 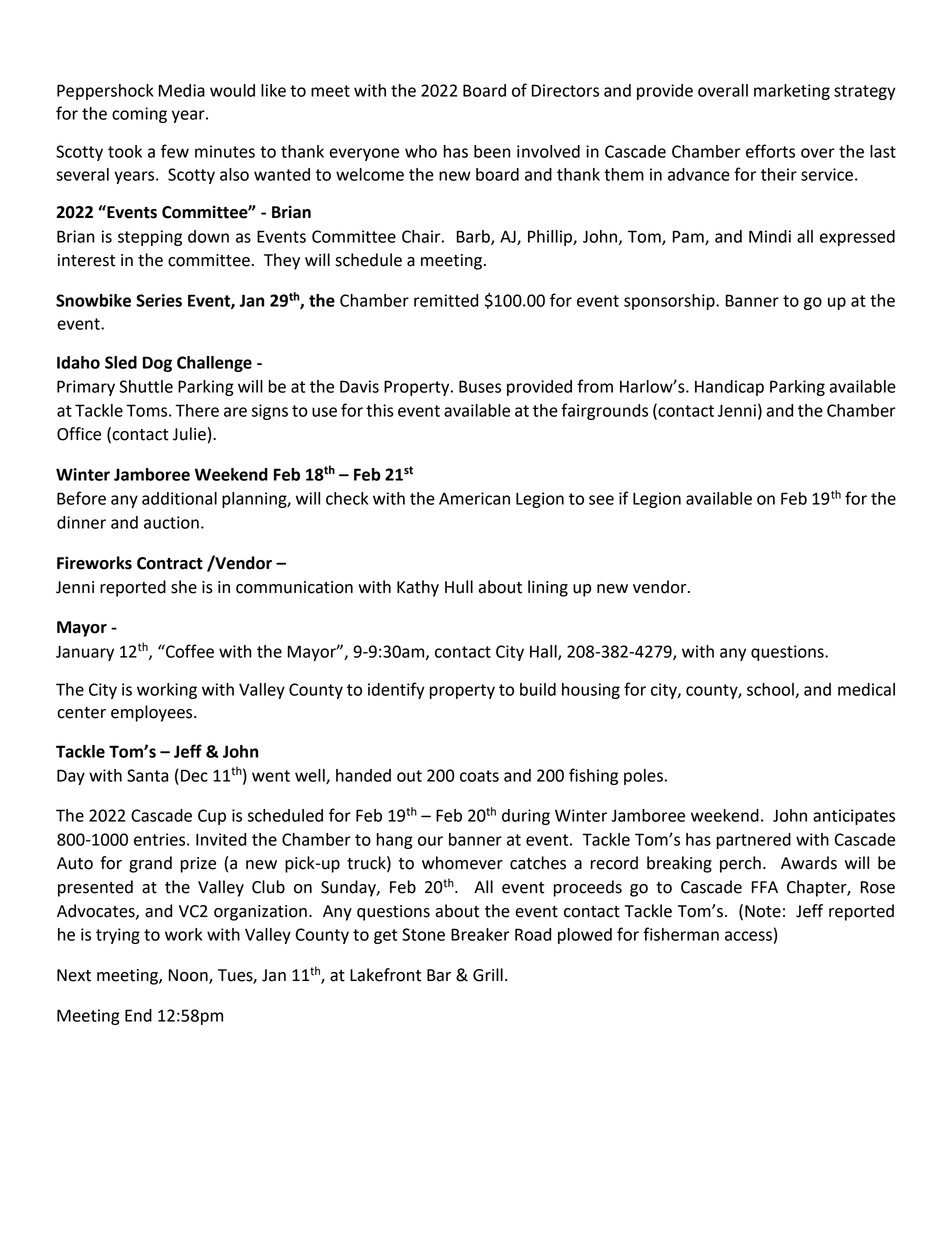 I want to click on been, so click(x=492, y=151).
